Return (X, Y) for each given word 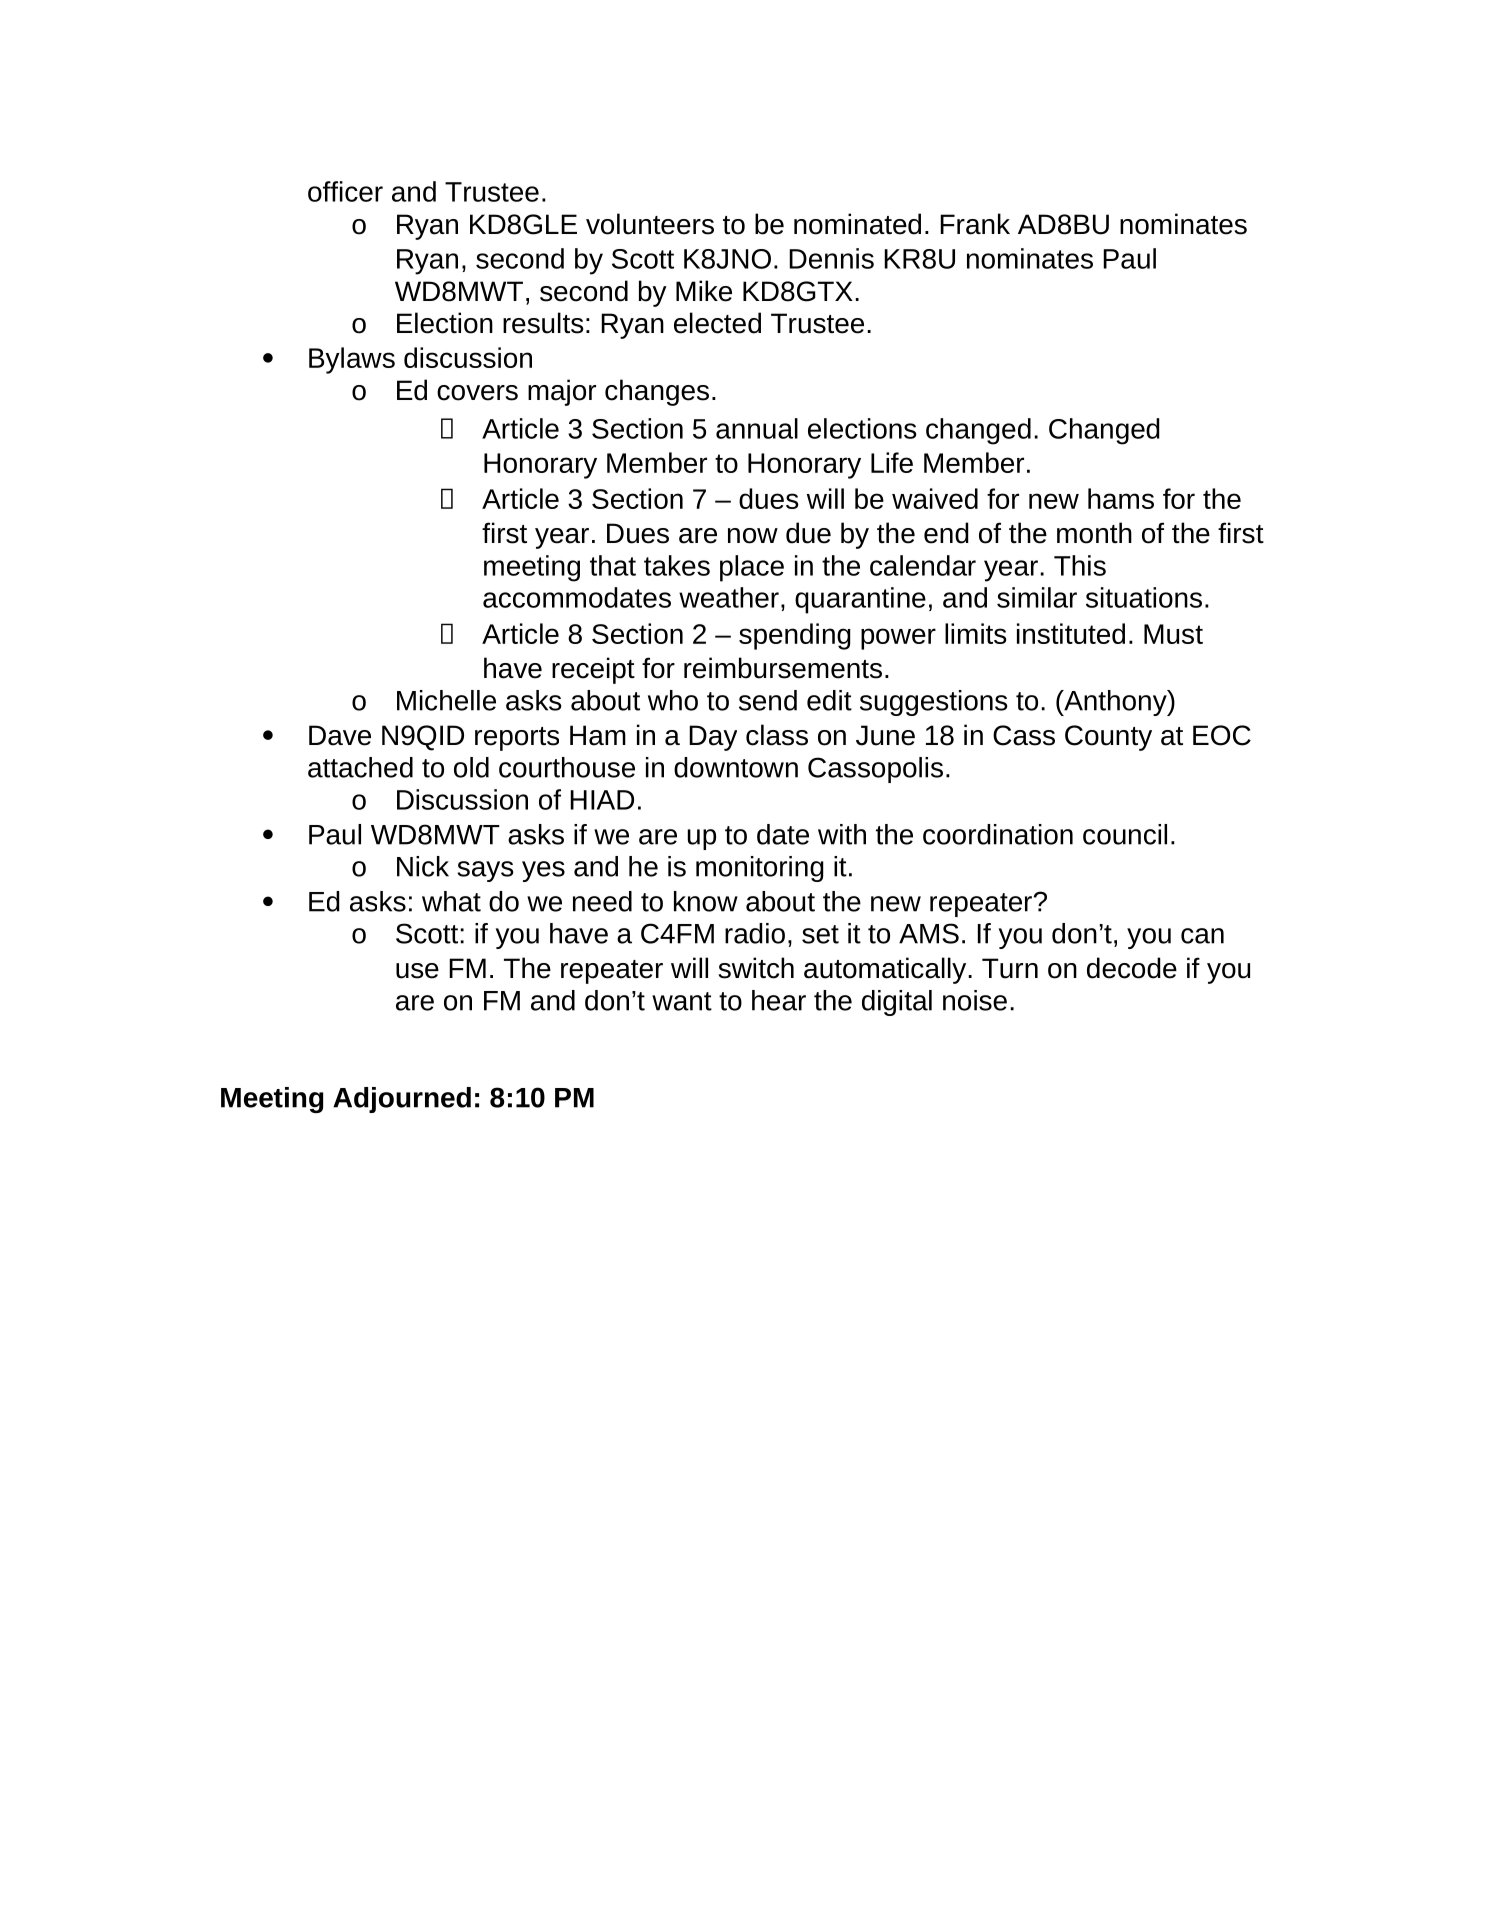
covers (477, 393)
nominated (857, 224)
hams (1121, 498)
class (777, 735)
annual (757, 428)
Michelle (446, 700)
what (451, 901)
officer (345, 191)
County (1108, 738)
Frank (975, 224)
